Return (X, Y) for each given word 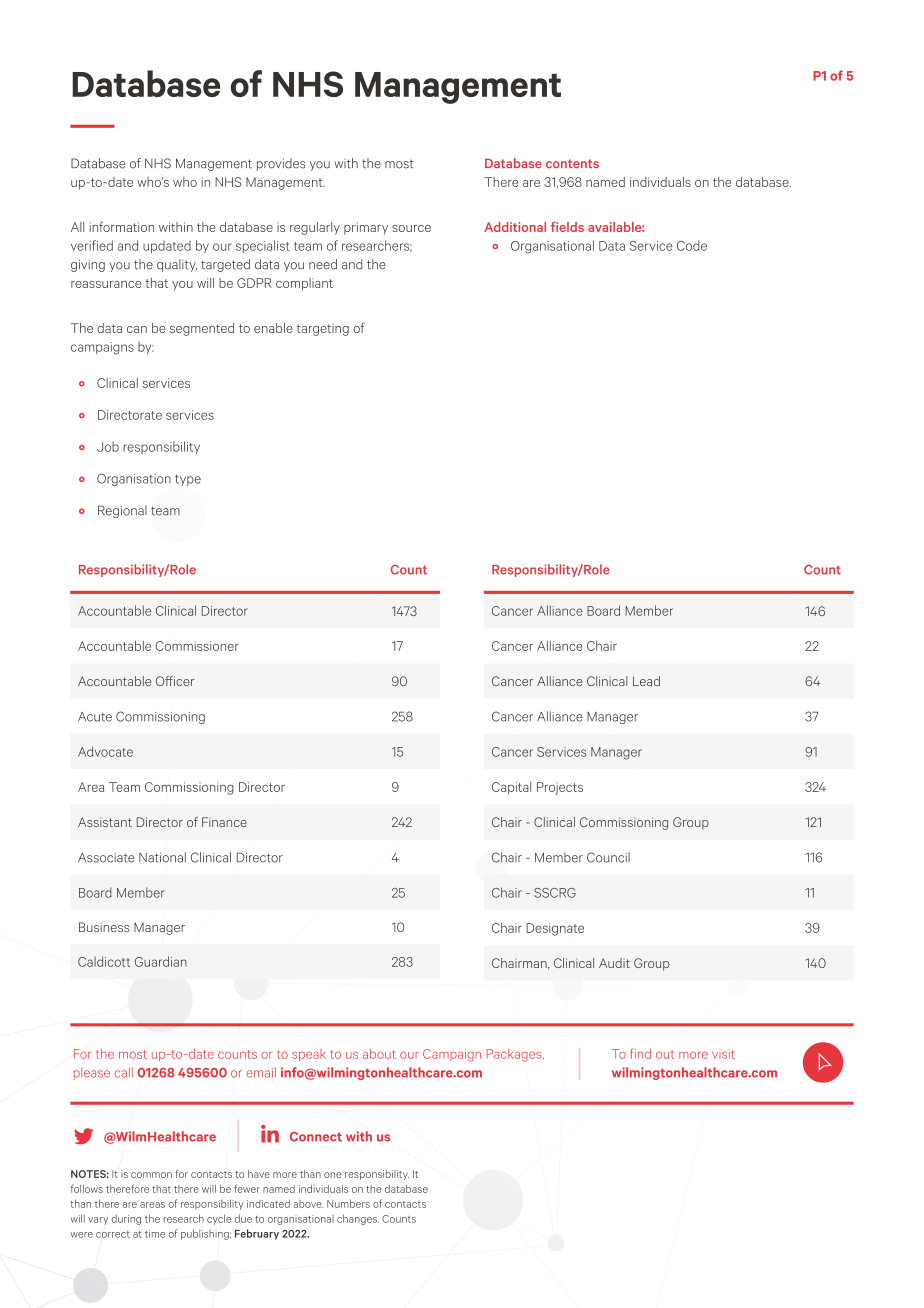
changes (358, 1219)
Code (692, 245)
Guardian (161, 961)
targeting (322, 329)
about (379, 1054)
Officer (175, 681)
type (188, 480)
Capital (511, 788)
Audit (614, 963)
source (411, 228)
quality (177, 265)
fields (567, 227)
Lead (646, 681)
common (151, 1175)
